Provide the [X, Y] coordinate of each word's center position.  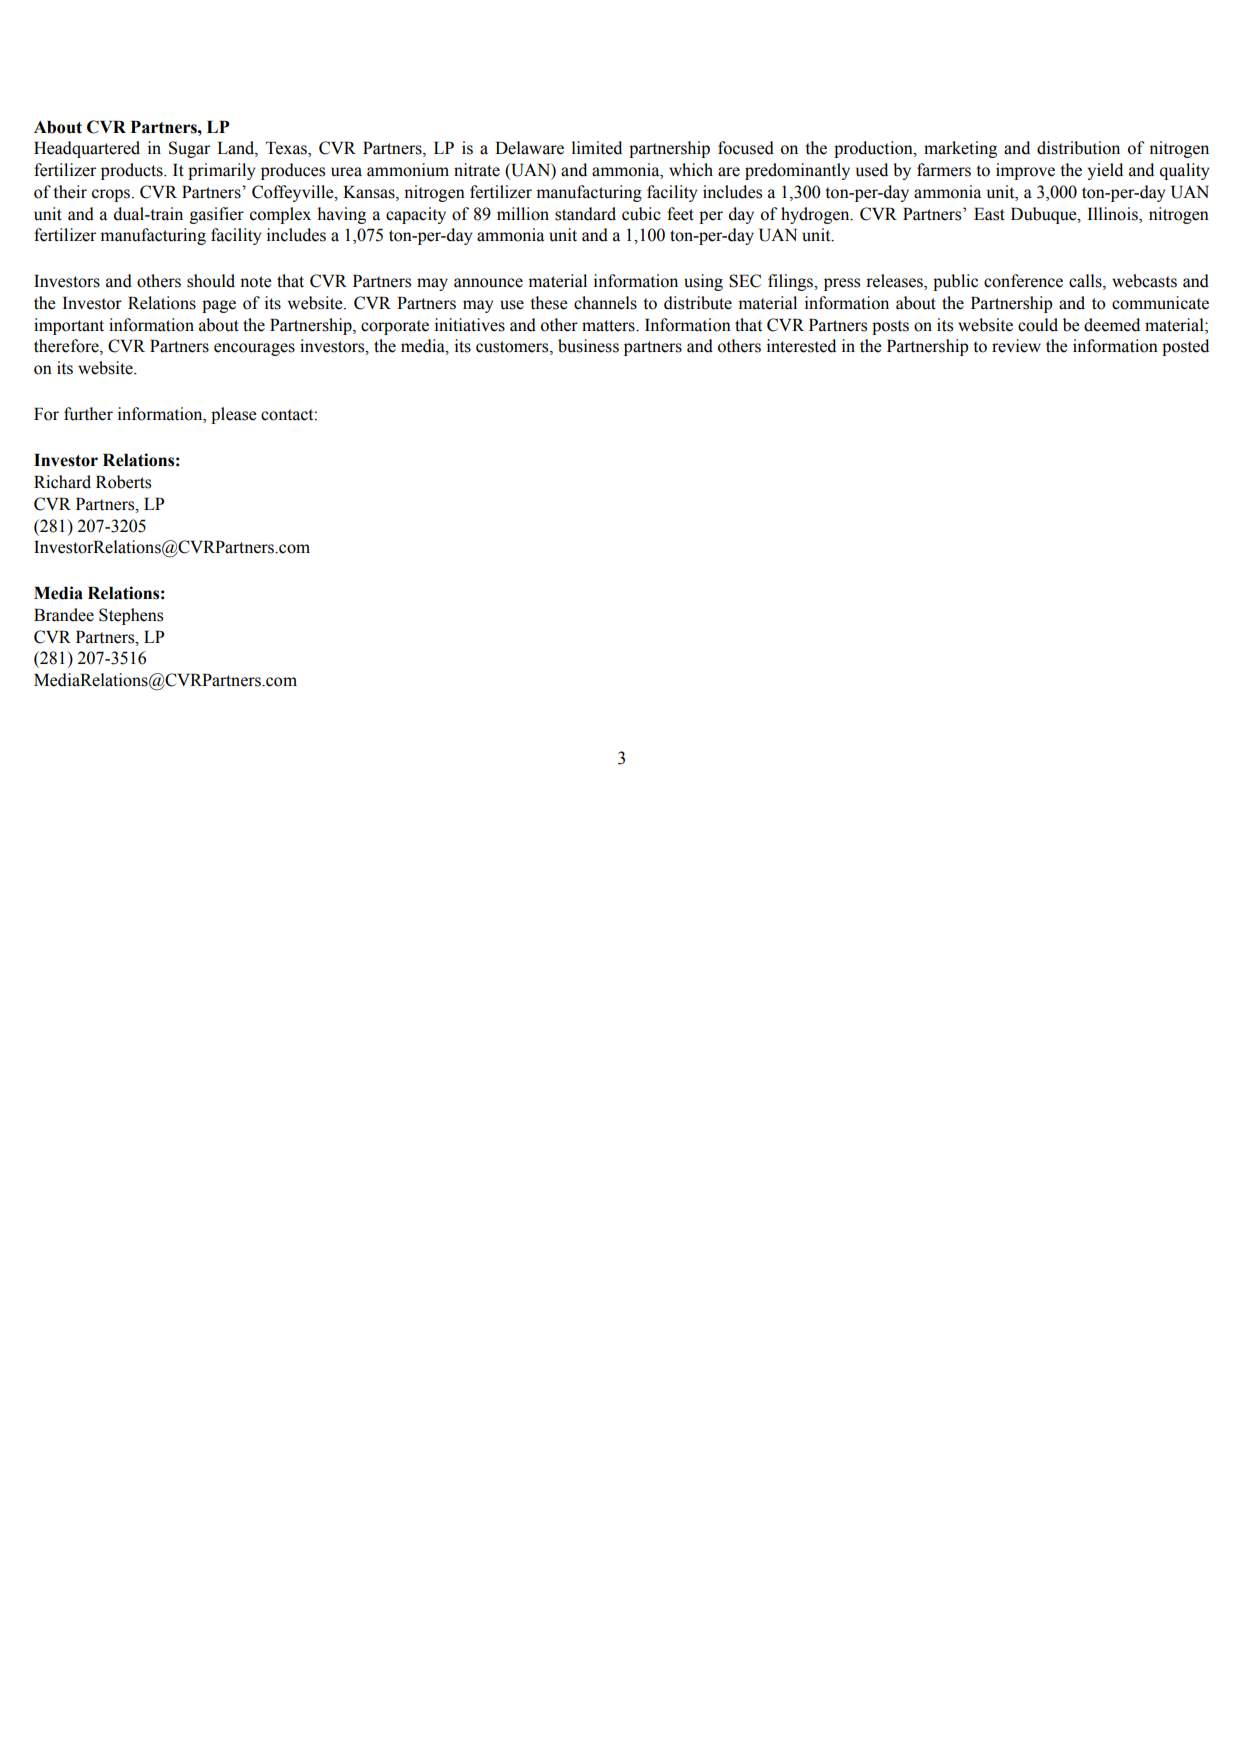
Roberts [123, 482]
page [219, 306]
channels [605, 303]
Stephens [131, 616]
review [1016, 346]
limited [597, 148]
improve [1025, 171]
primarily [221, 171]
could [1038, 325]
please [234, 415]
